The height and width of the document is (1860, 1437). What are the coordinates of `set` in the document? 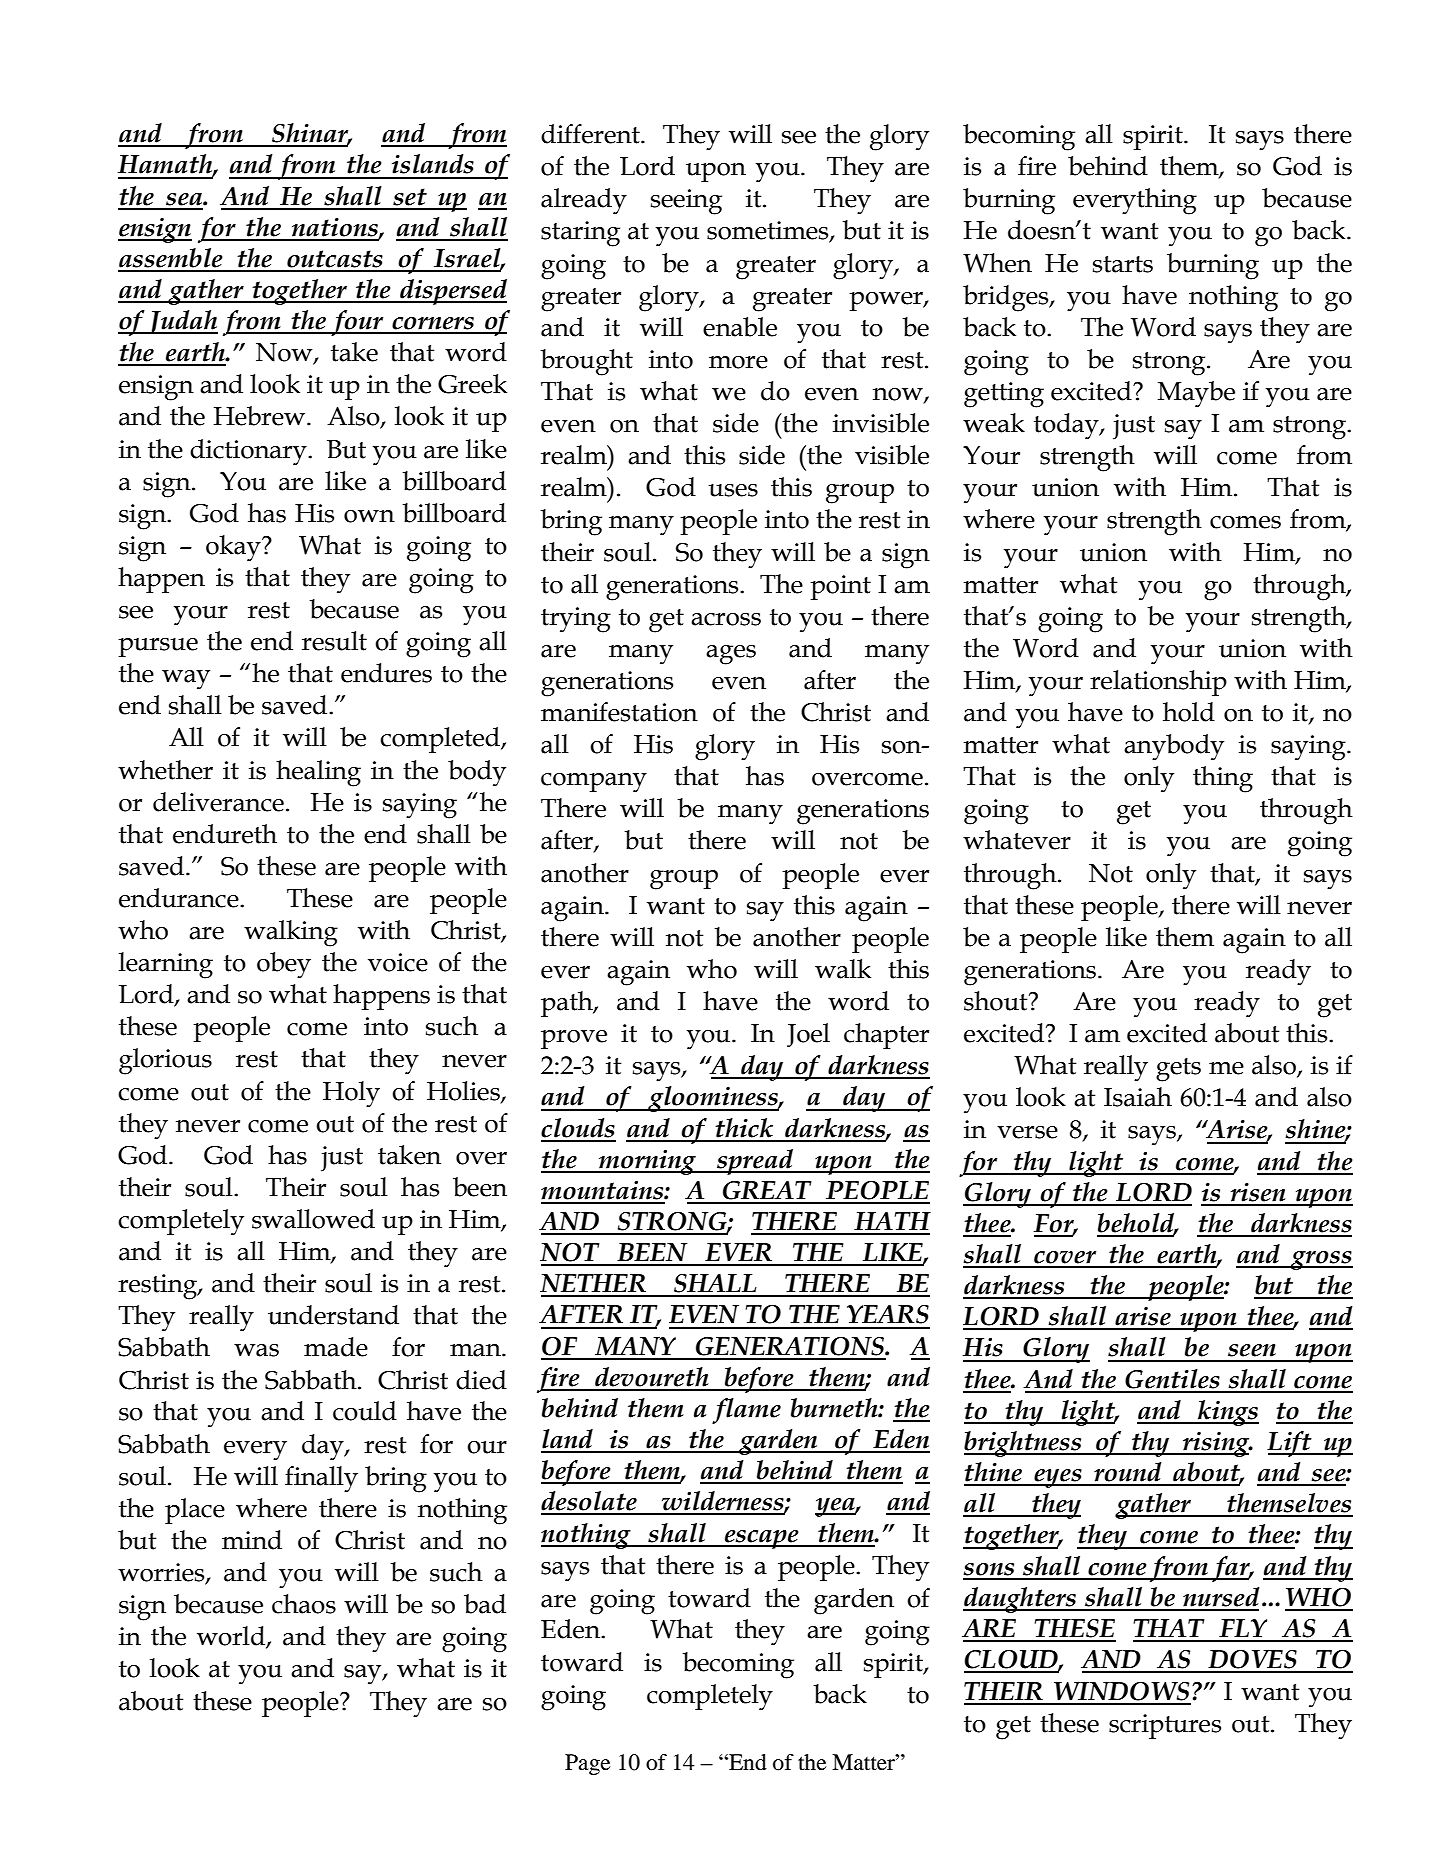 It's located at (410, 197).
